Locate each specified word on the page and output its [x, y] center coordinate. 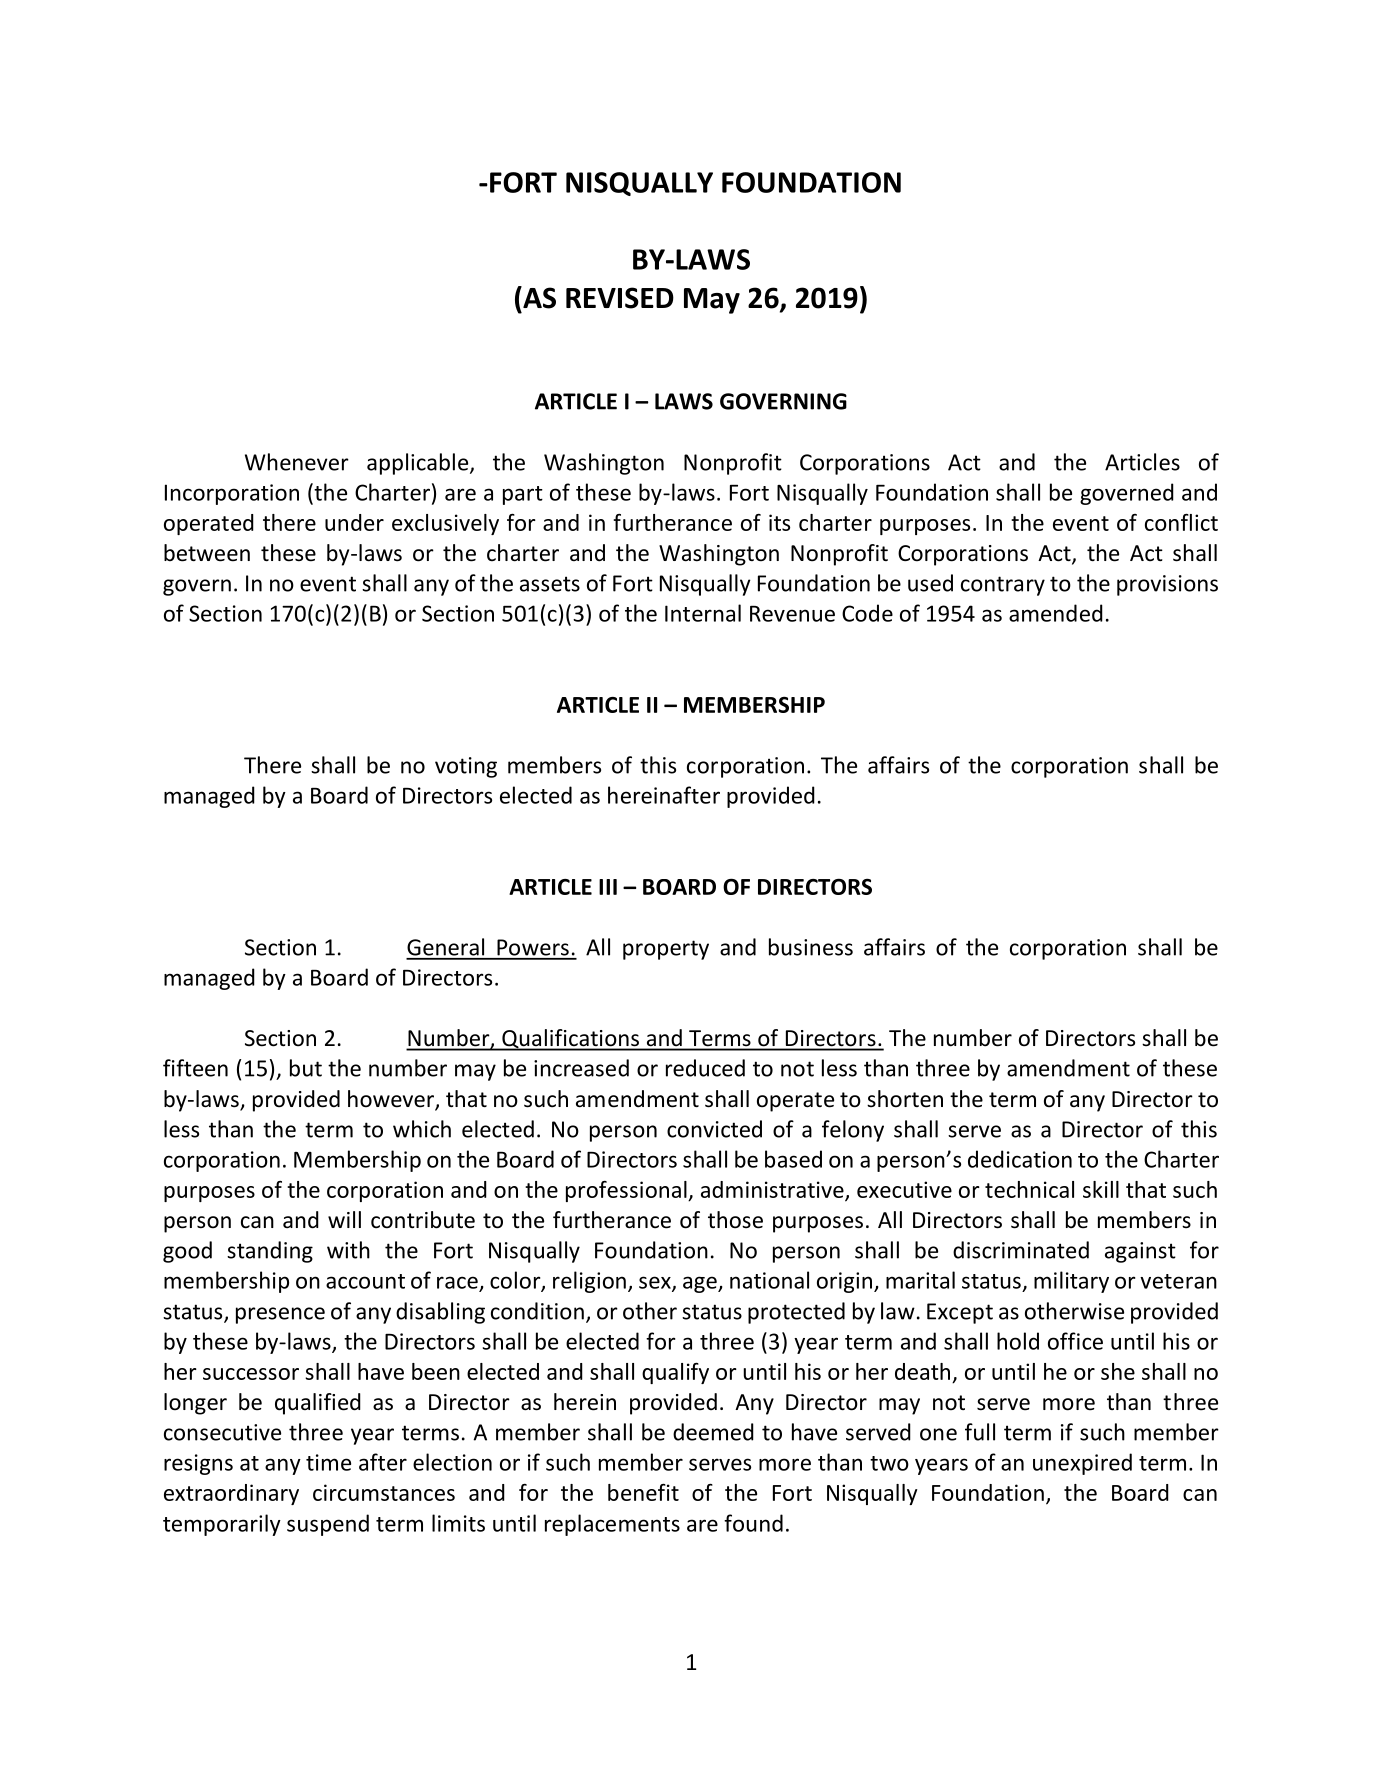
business [811, 947]
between [207, 553]
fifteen [195, 1068]
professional [627, 1191]
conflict [1181, 522]
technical [1029, 1189]
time [328, 1462]
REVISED [620, 298]
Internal [703, 613]
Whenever [297, 462]
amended [1056, 613]
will [344, 1219]
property [666, 950]
